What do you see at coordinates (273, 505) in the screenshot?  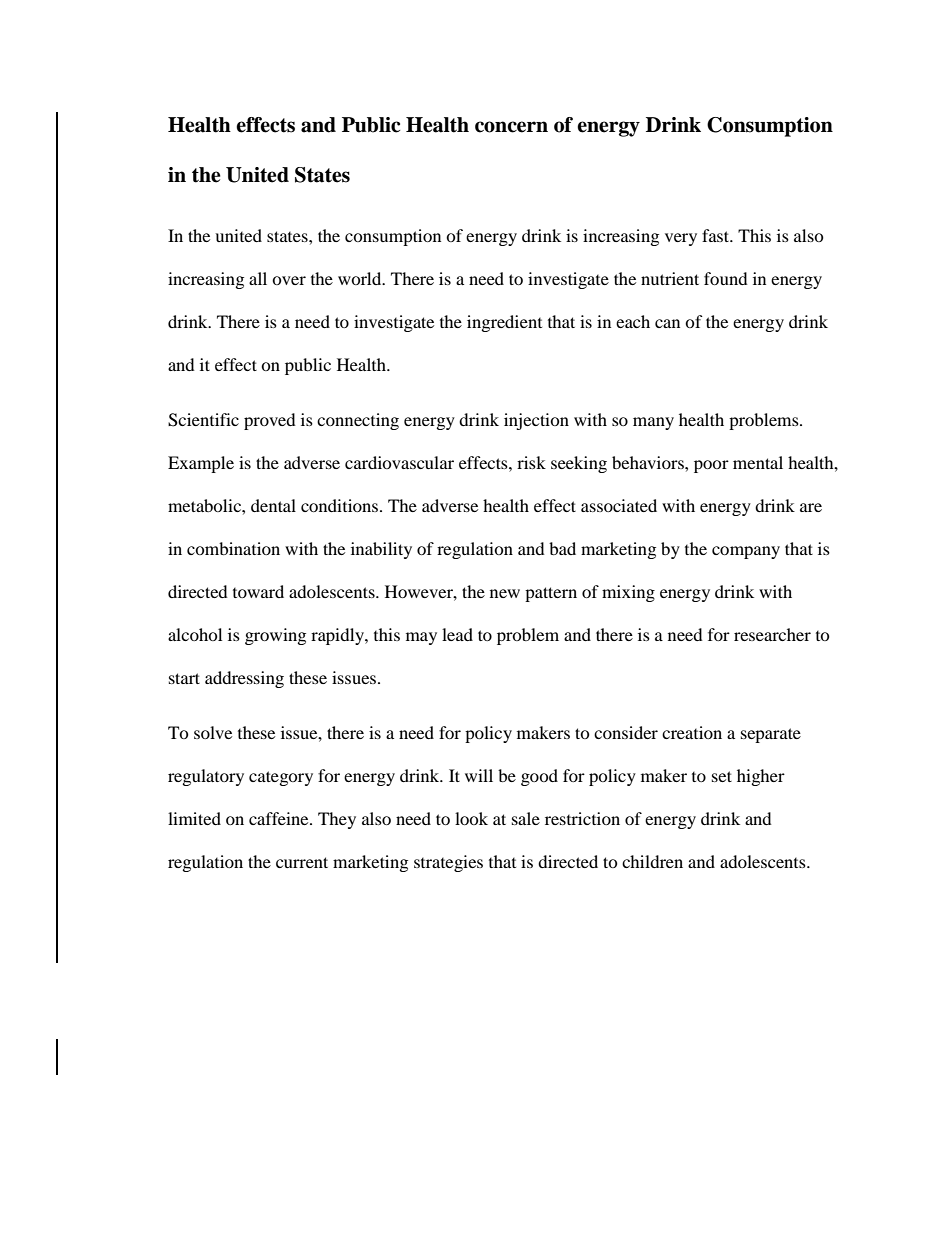 I see `dental` at bounding box center [273, 505].
